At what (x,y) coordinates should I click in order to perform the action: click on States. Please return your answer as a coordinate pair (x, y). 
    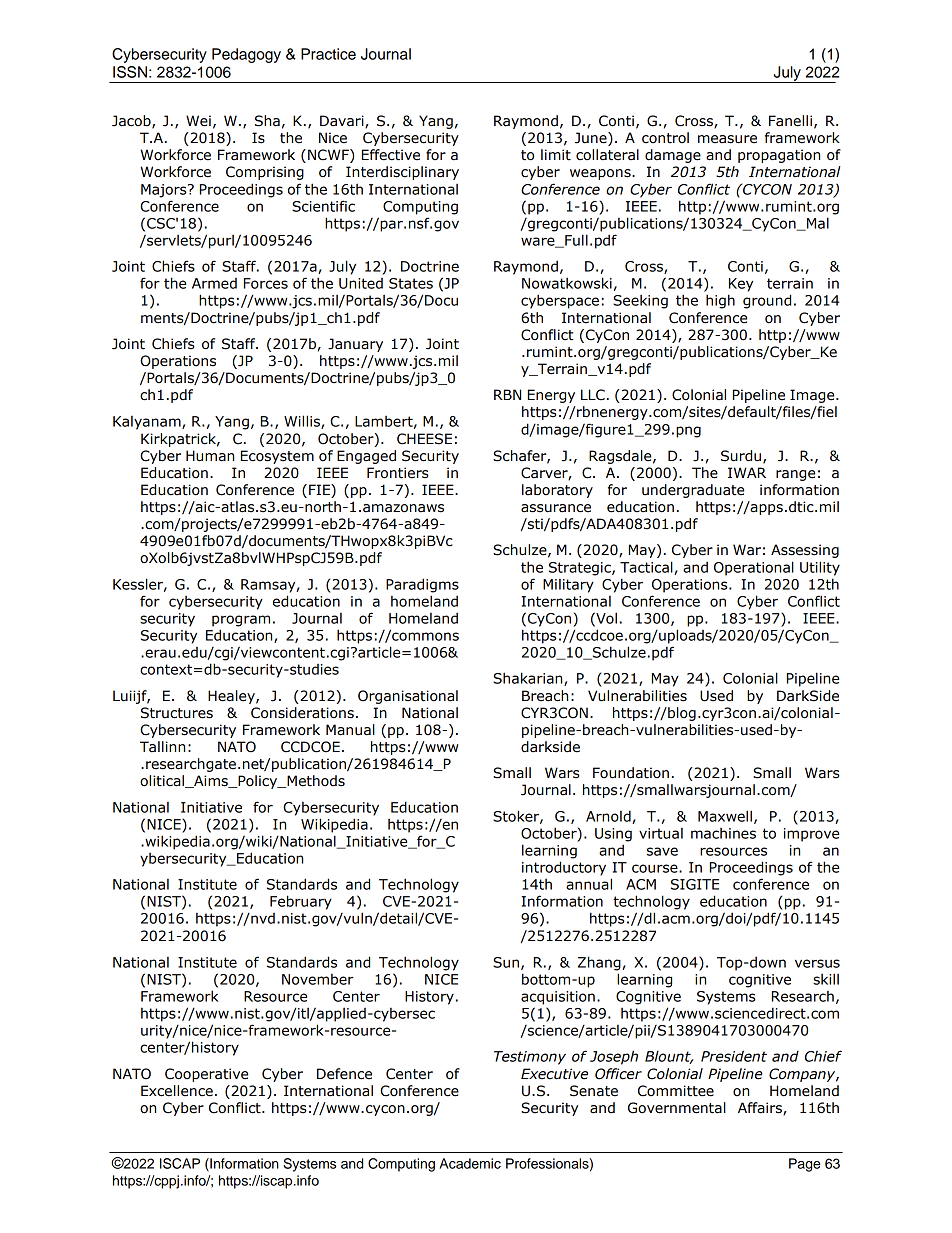
    Looking at the image, I should click on (411, 283).
